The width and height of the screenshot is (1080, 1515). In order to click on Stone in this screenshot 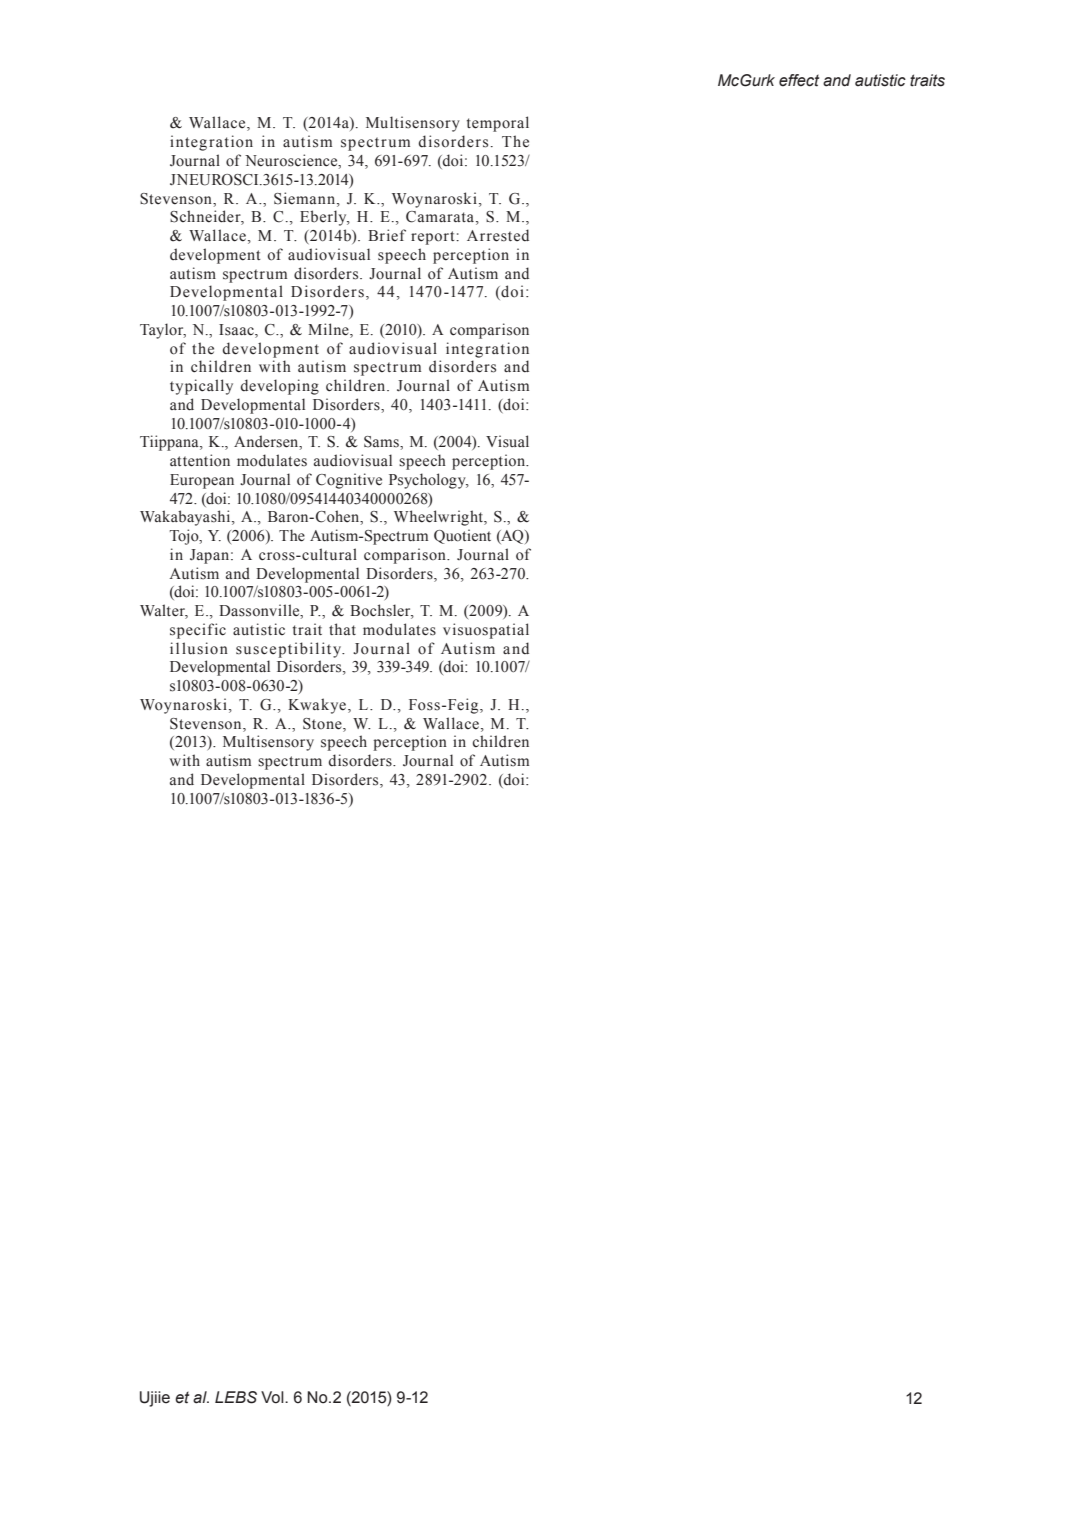, I will do `click(323, 724)`.
